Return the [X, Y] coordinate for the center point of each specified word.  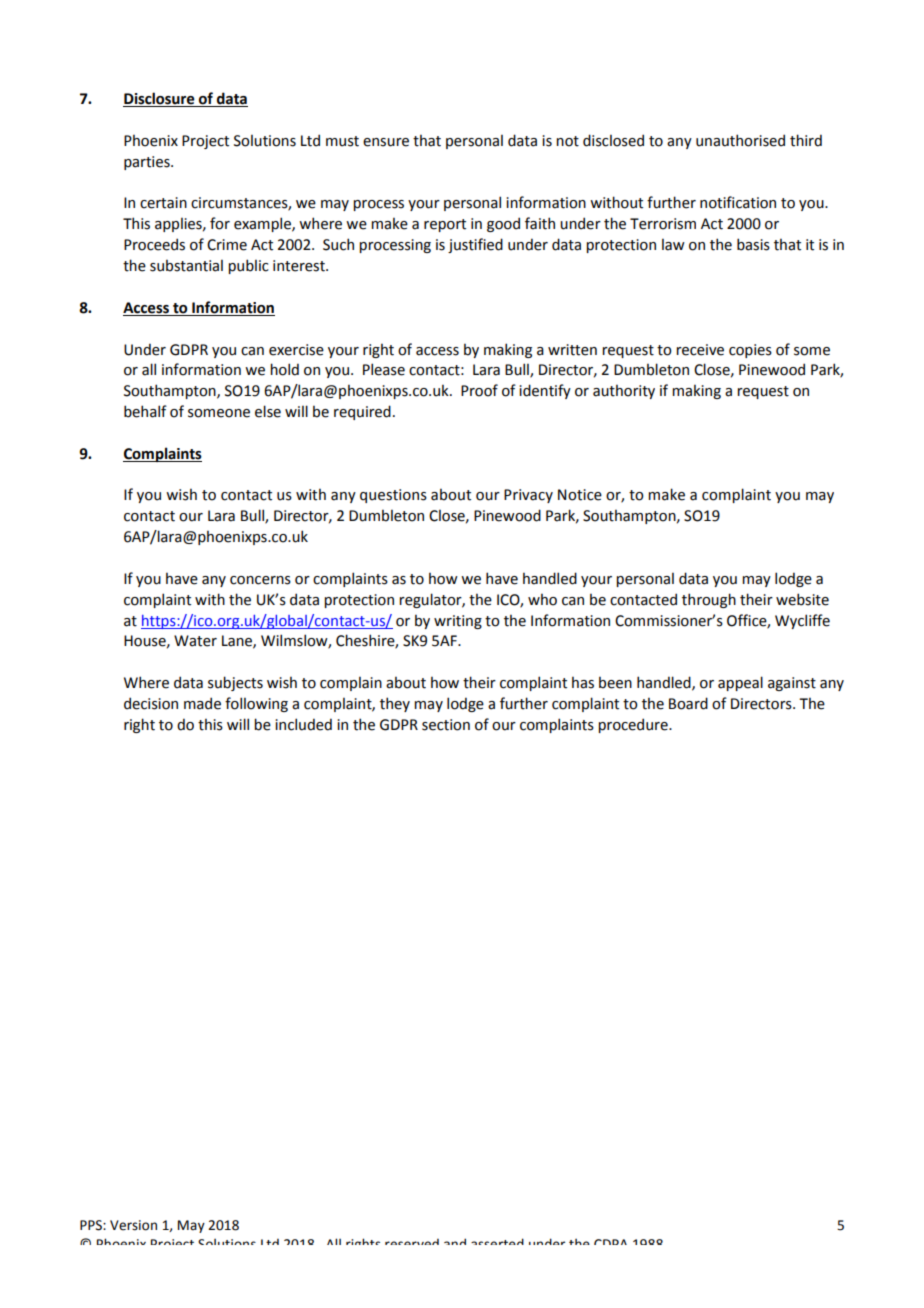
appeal [740, 683]
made [202, 703]
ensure [386, 142]
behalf [145, 411]
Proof [479, 390]
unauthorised [740, 140]
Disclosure [160, 99]
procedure [634, 725]
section [446, 725]
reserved [412, 1242]
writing [458, 622]
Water [195, 641]
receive [700, 350]
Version [133, 1225]
